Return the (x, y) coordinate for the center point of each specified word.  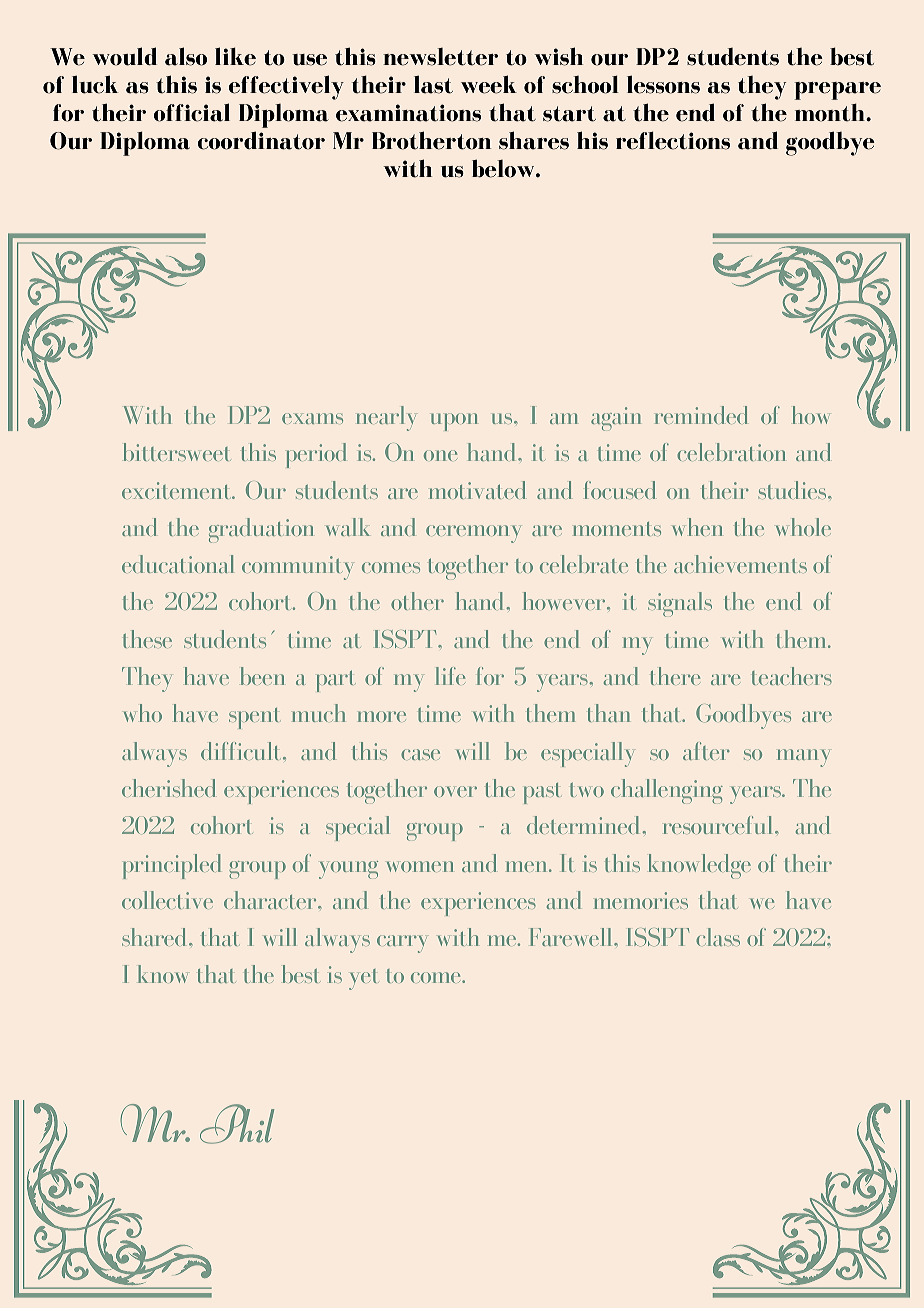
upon (454, 422)
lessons (663, 84)
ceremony (473, 534)
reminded (701, 415)
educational (178, 564)
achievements (740, 564)
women (419, 866)
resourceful (720, 825)
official (192, 112)
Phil (237, 1124)
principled (172, 866)
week (489, 84)
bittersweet (177, 452)
